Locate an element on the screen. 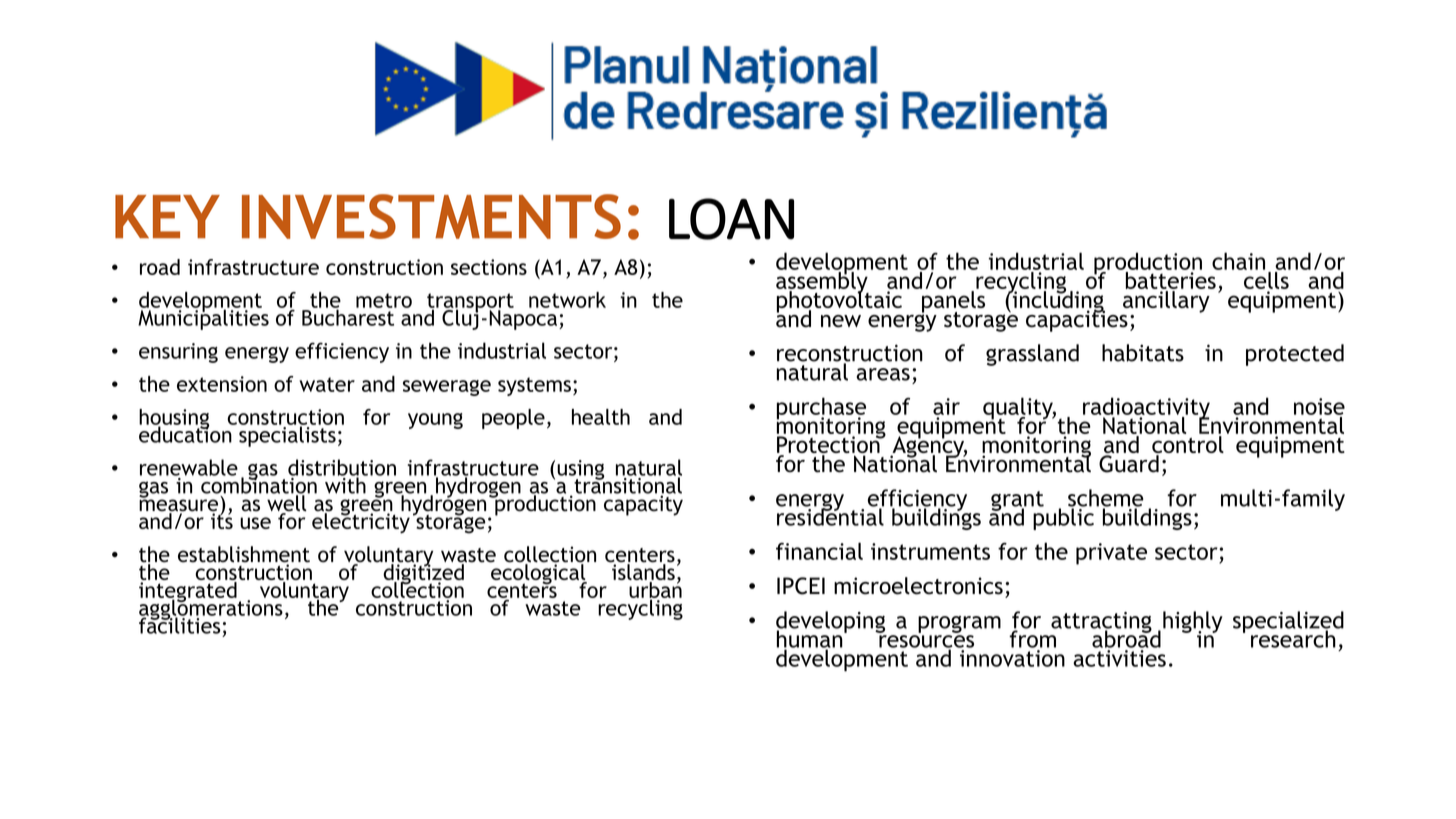 The image size is (1456, 819). habitats is located at coordinates (1143, 353).
